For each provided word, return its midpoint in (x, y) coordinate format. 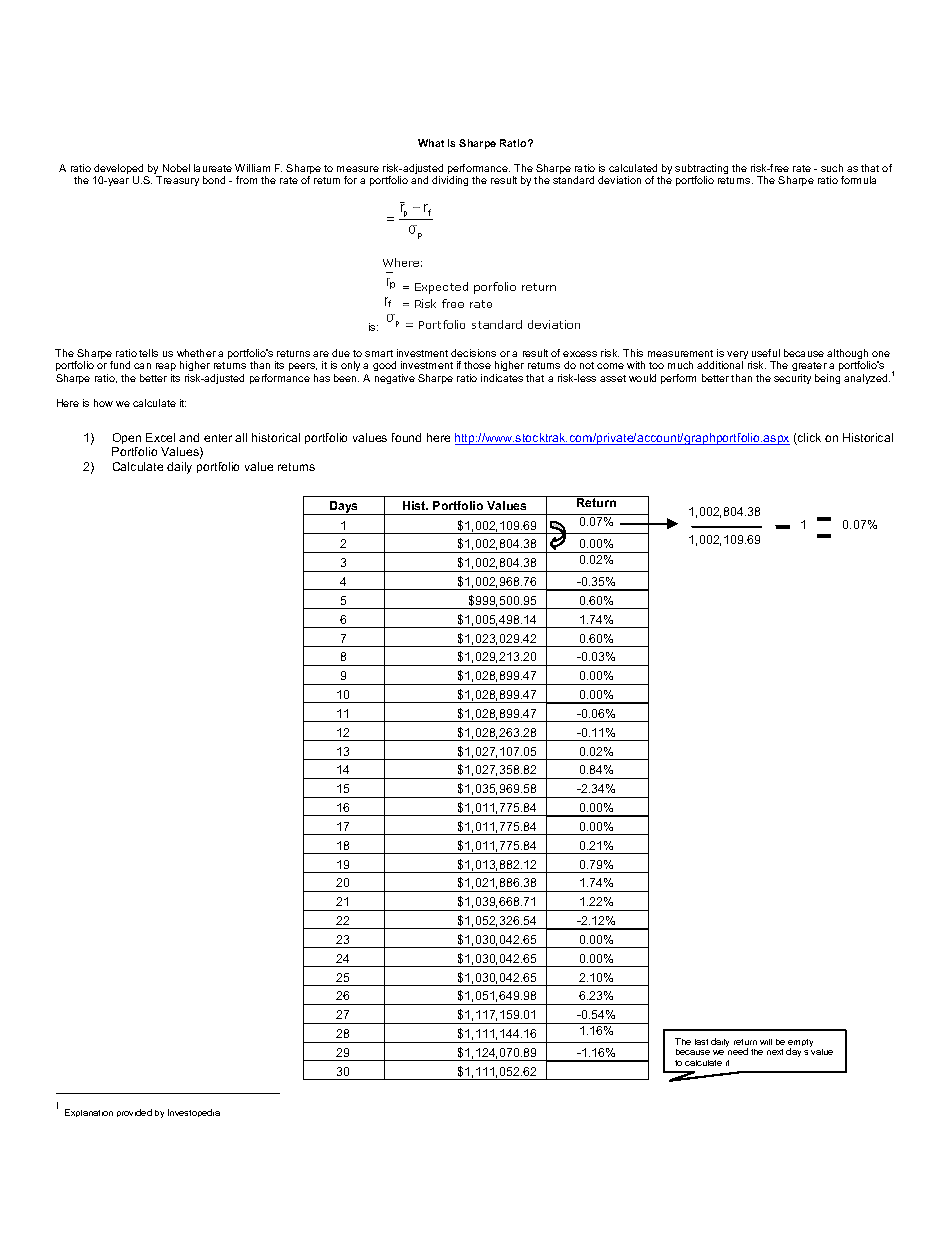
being (827, 379)
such (832, 168)
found (406, 437)
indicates (502, 378)
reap (166, 367)
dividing (450, 181)
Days (344, 508)
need (738, 1051)
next (775, 1052)
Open (126, 440)
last (701, 1042)
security (792, 379)
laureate (213, 168)
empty (800, 1044)
